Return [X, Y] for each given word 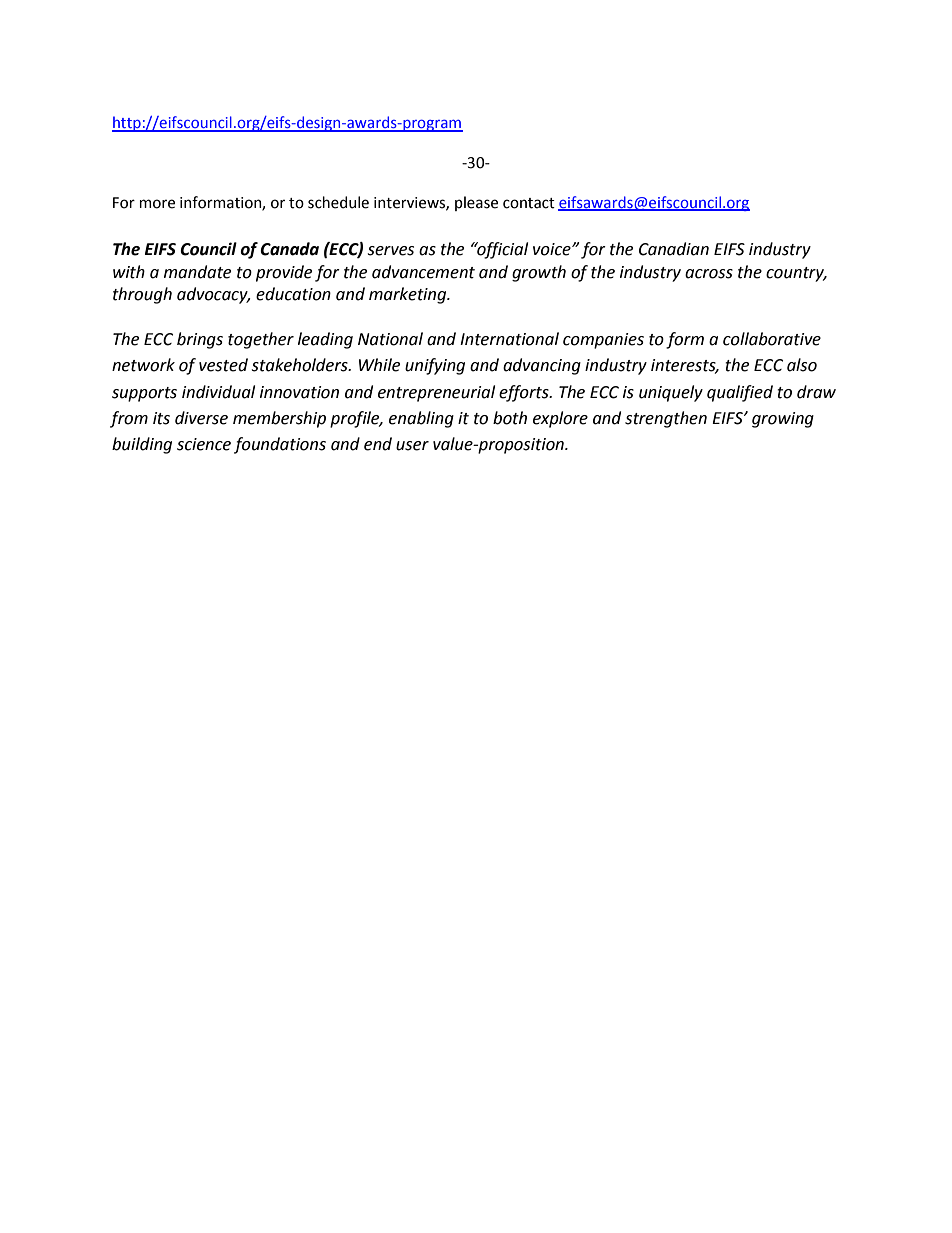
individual [218, 392]
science [204, 444]
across [709, 274]
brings [200, 340]
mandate [197, 272]
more [157, 204]
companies [603, 341]
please [476, 203]
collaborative [772, 339]
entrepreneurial [436, 393]
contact [529, 203]
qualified [740, 393]
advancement [423, 272]
